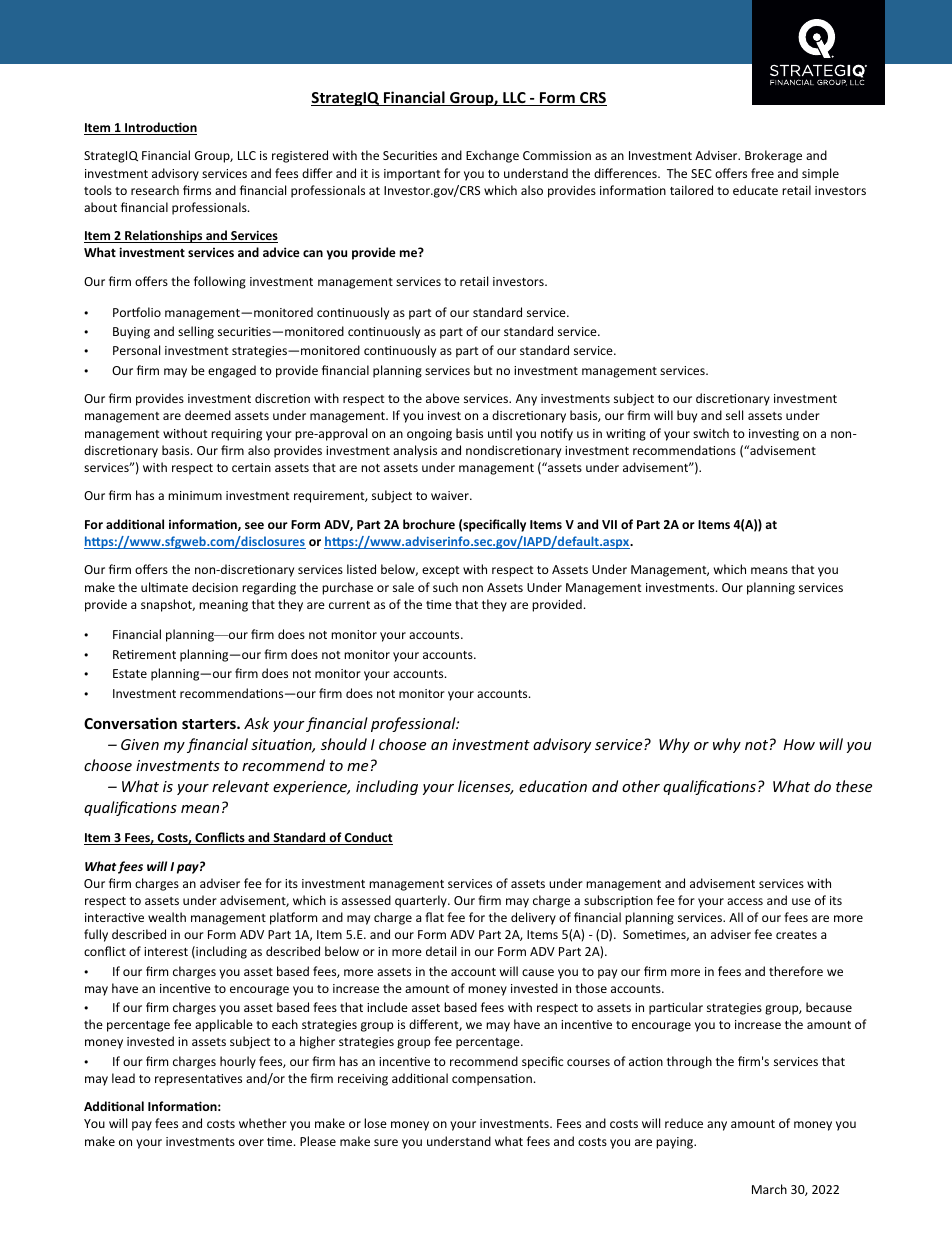  Describe the element at coordinates (375, 1123) in the screenshot. I see `lose` at that location.
